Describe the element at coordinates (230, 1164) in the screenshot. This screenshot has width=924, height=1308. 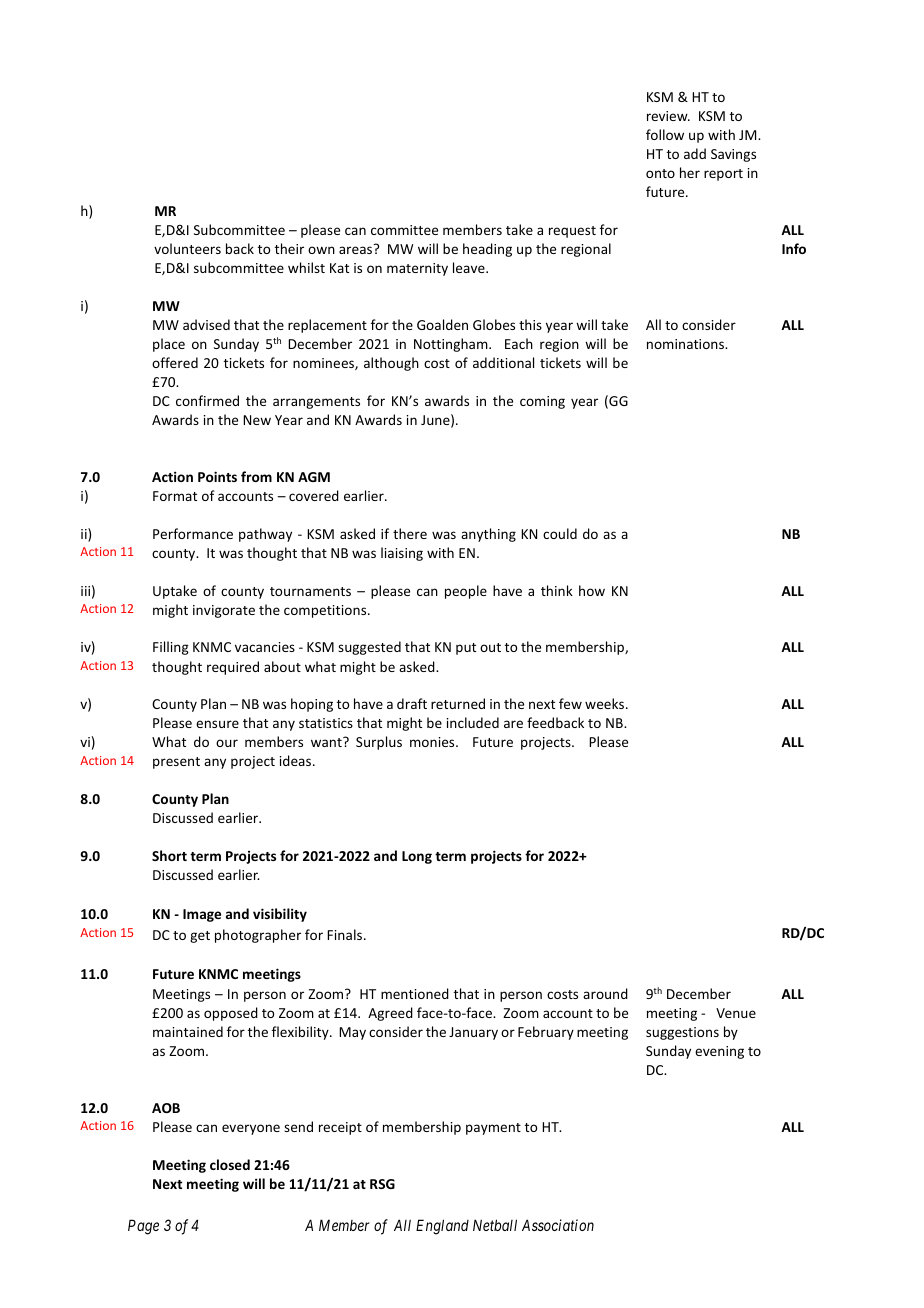
I see `closed` at that location.
